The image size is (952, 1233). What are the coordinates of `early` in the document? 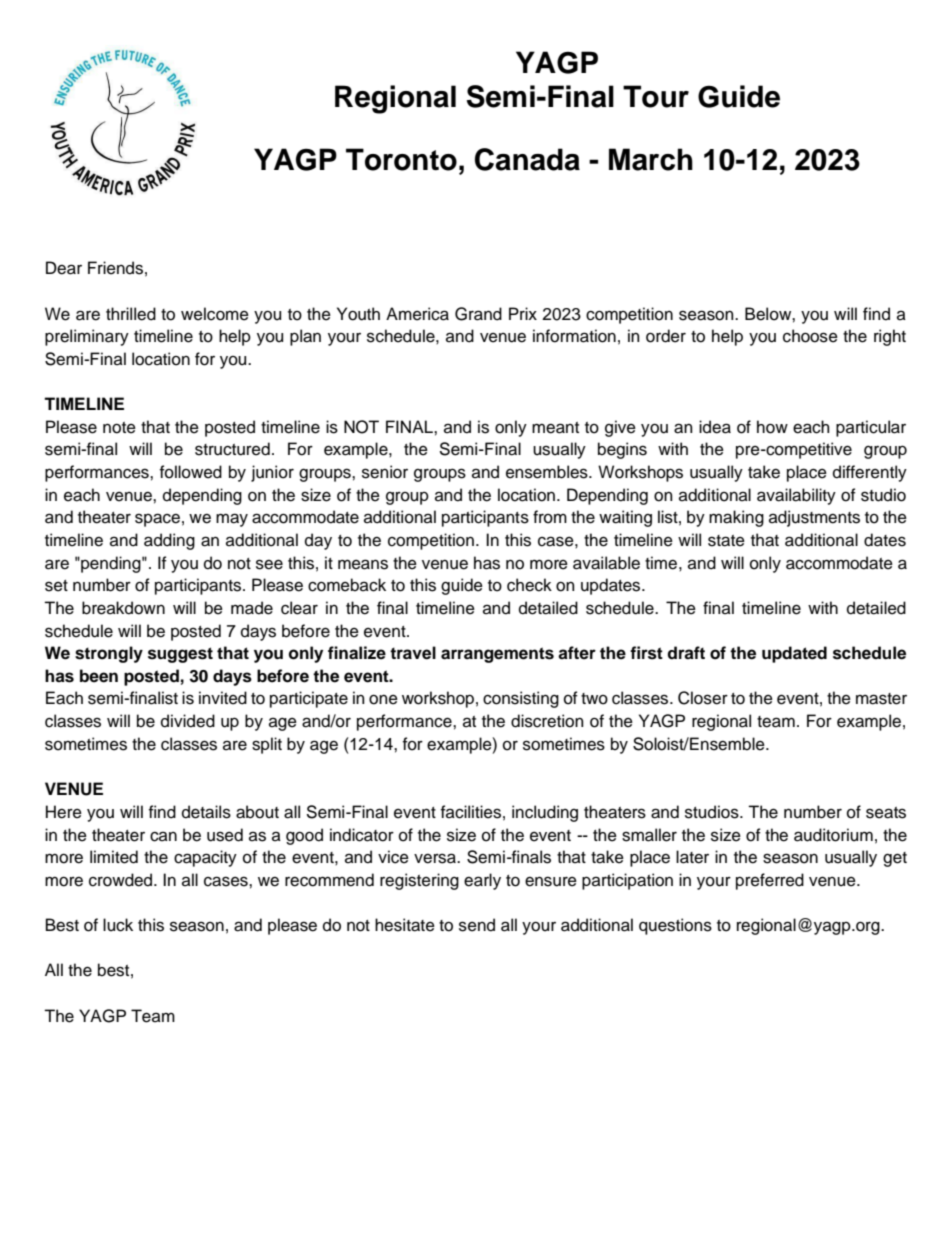 It's located at (482, 881).
